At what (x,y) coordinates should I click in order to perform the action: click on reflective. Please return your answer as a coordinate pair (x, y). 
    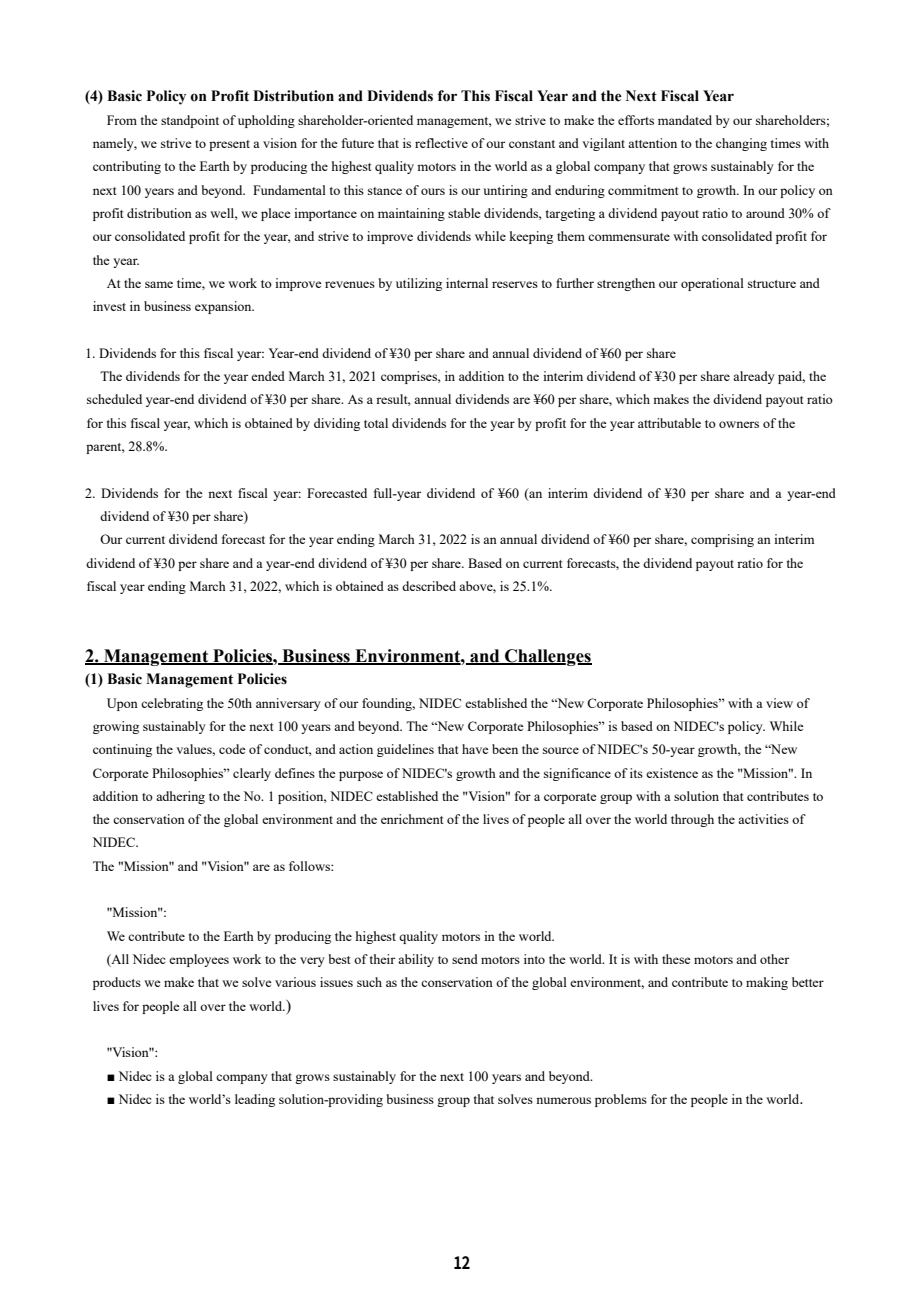
    Looking at the image, I should click on (441, 143).
